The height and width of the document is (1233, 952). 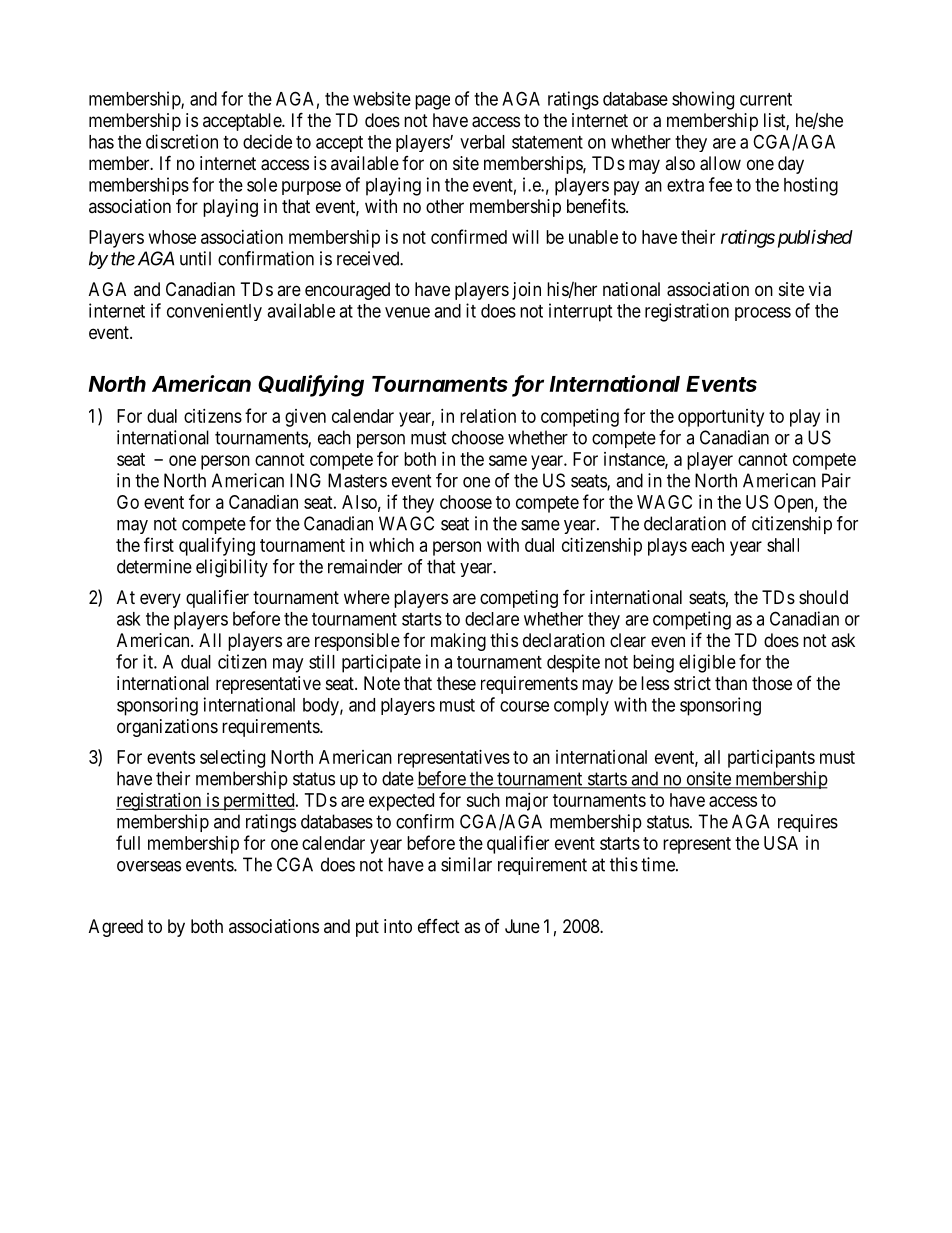 I want to click on discretion, so click(x=182, y=141).
